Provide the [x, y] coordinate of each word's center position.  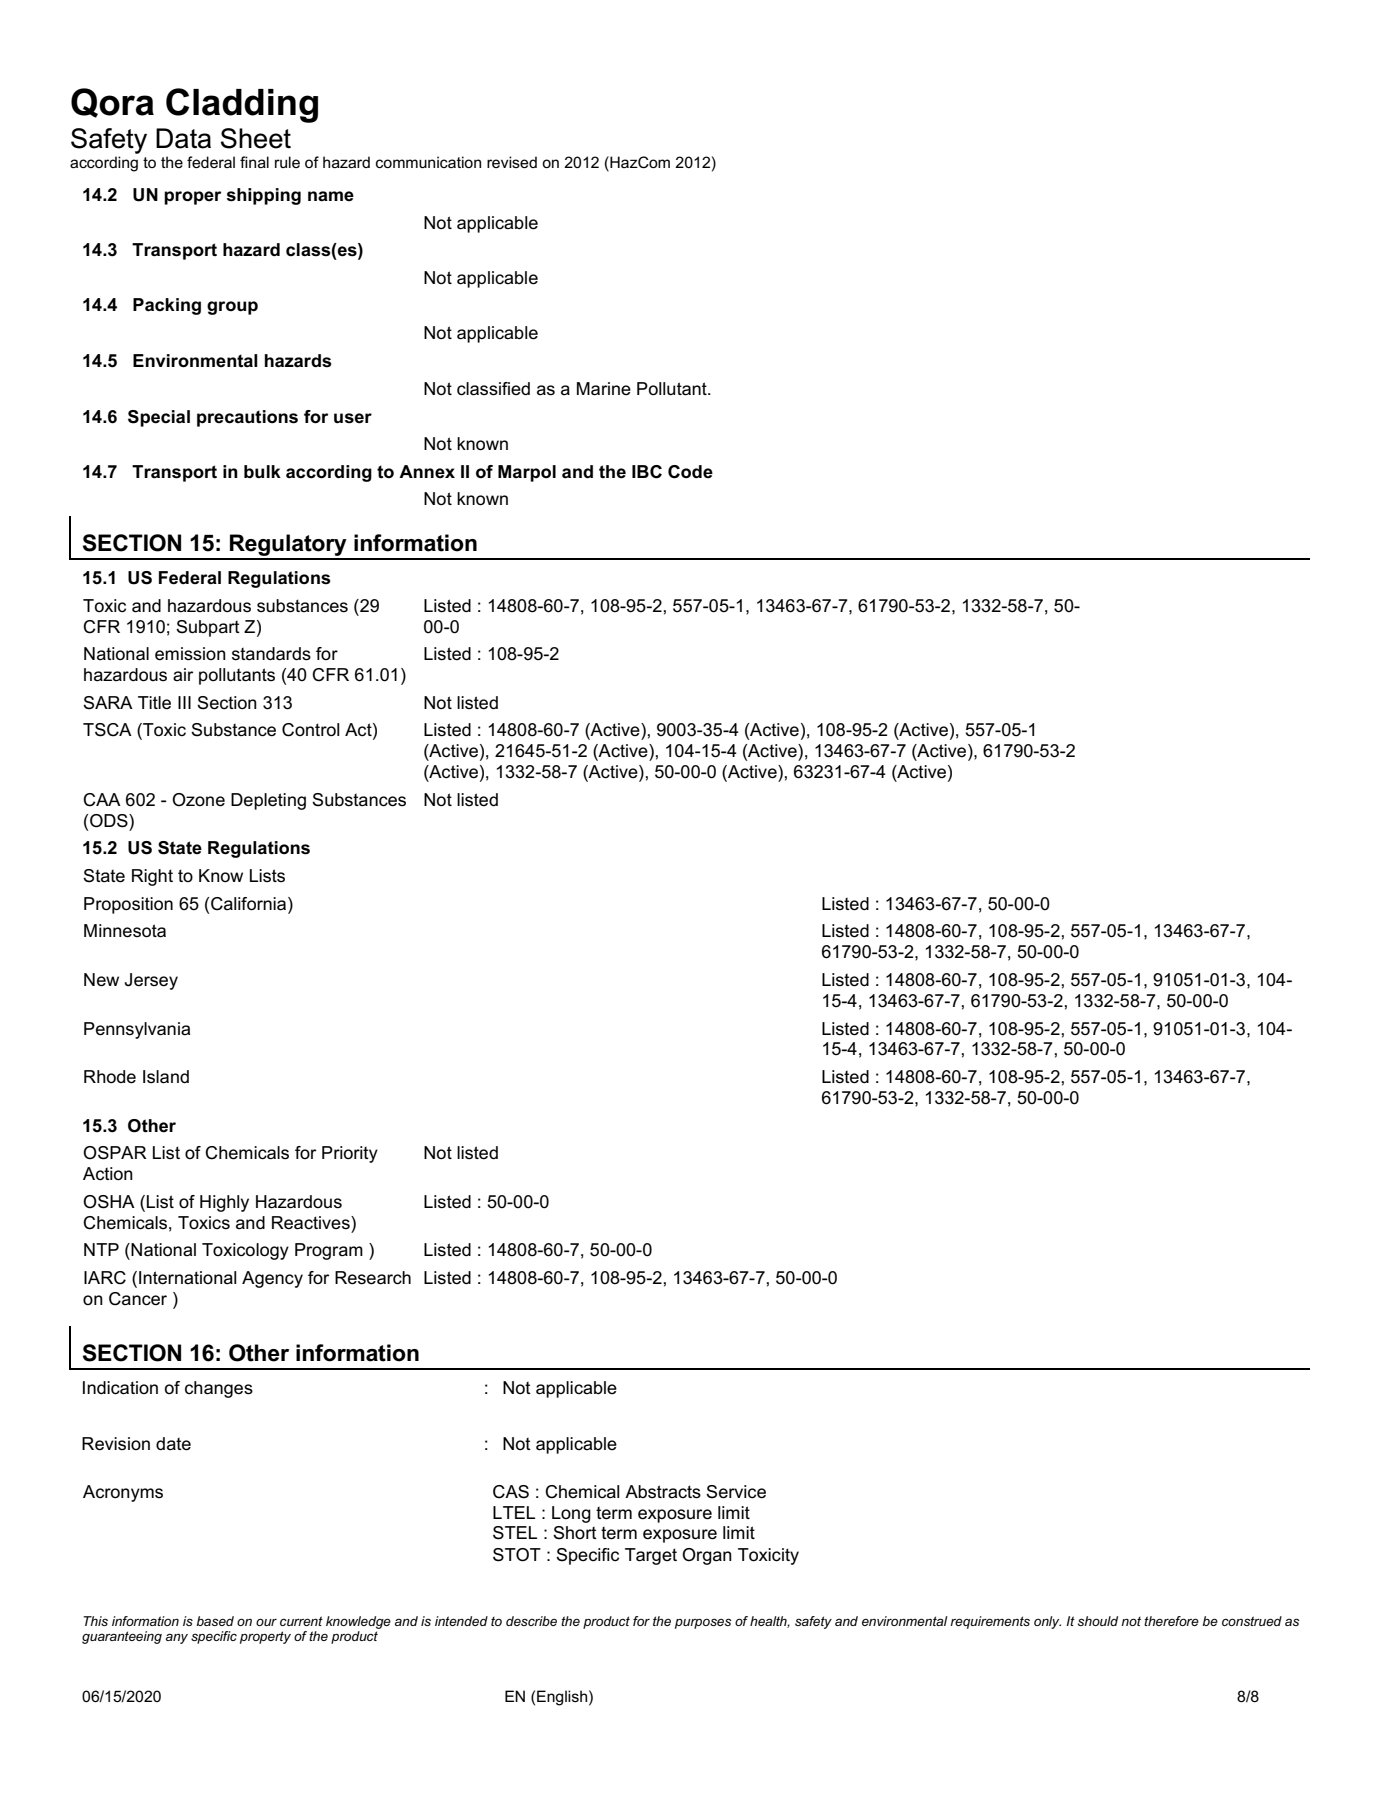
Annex [427, 471]
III [184, 702]
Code [690, 472]
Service [736, 1492]
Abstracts [663, 1492]
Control [311, 730]
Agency [272, 1279]
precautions [247, 418]
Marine [604, 389]
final [254, 162]
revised [512, 162]
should [1098, 1621]
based [215, 1621]
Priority [350, 1154]
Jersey [151, 981]
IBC [647, 472]
